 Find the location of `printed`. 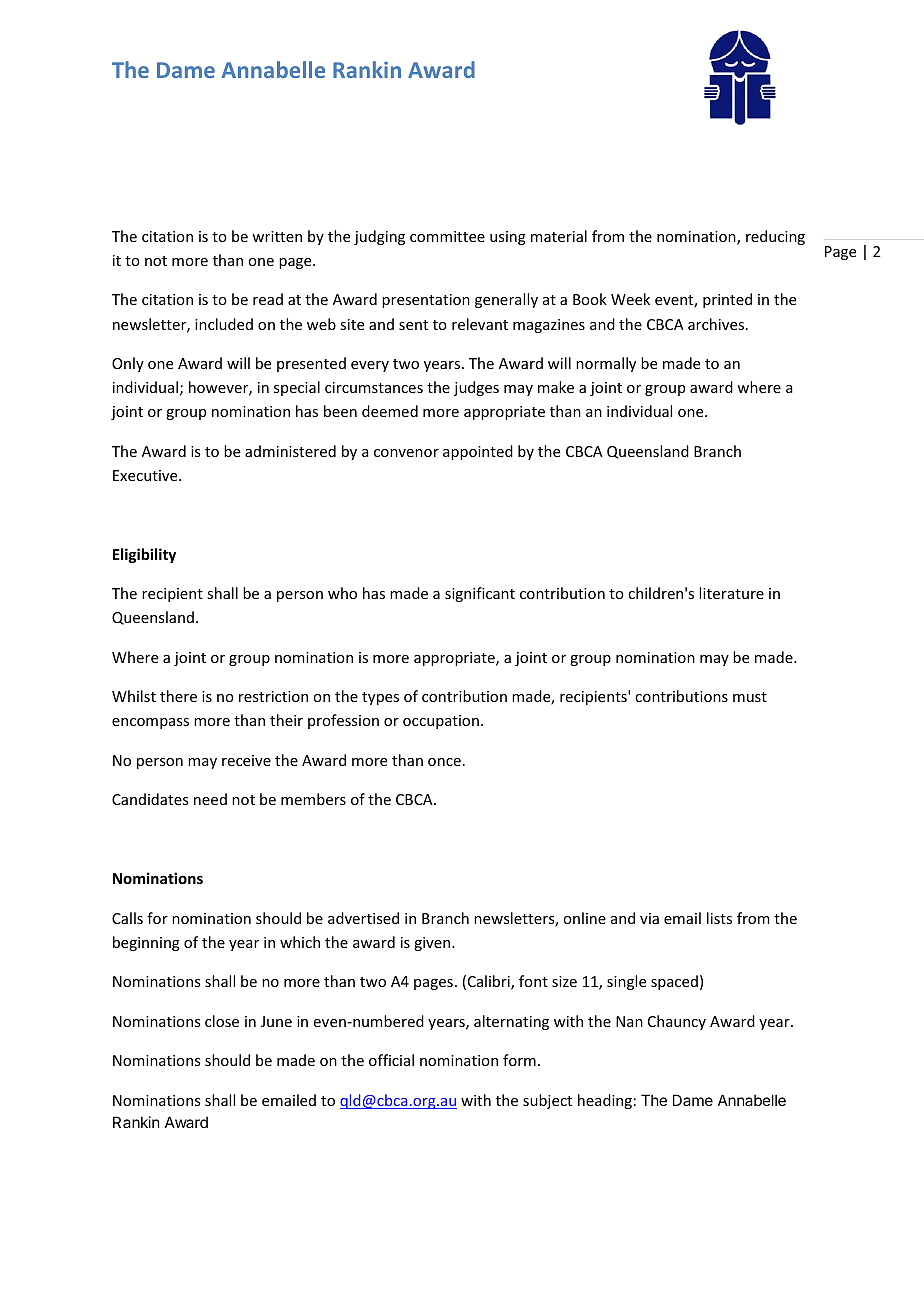

printed is located at coordinates (727, 300).
